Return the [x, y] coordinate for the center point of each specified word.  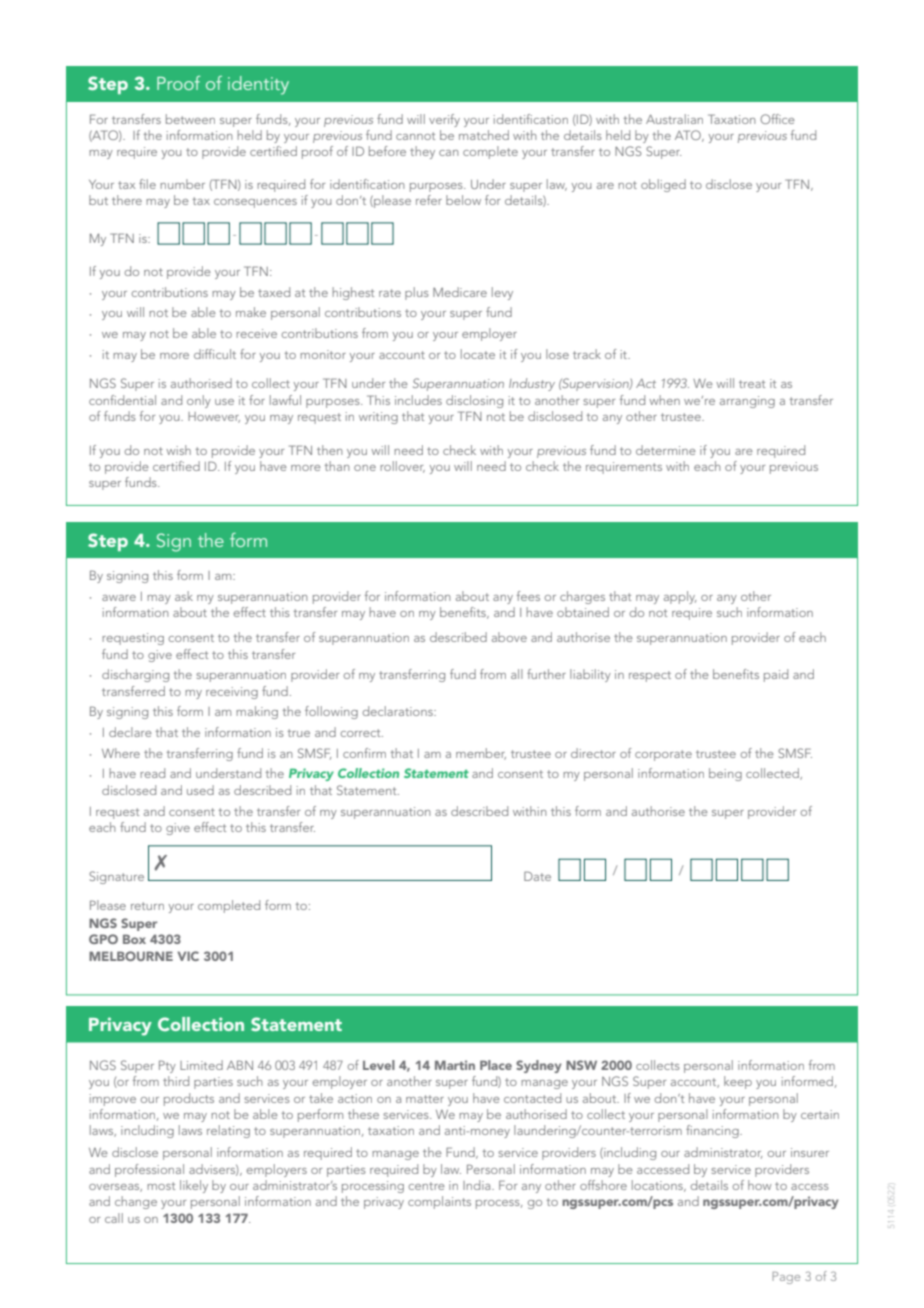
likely [194, 1186]
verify [444, 120]
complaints [439, 1202]
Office [777, 119]
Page [786, 1278]
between [190, 119]
